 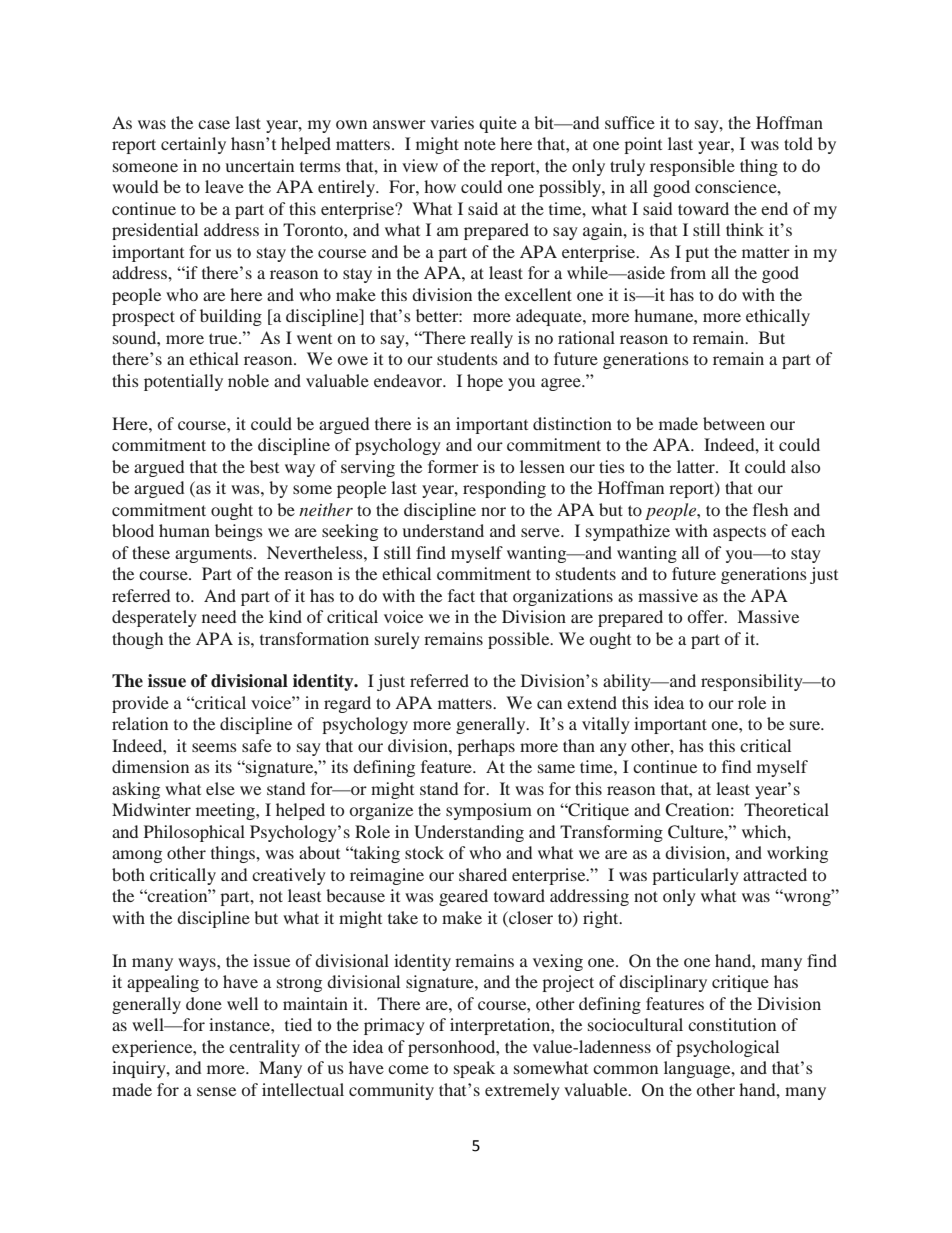 I want to click on note, so click(x=480, y=145).
